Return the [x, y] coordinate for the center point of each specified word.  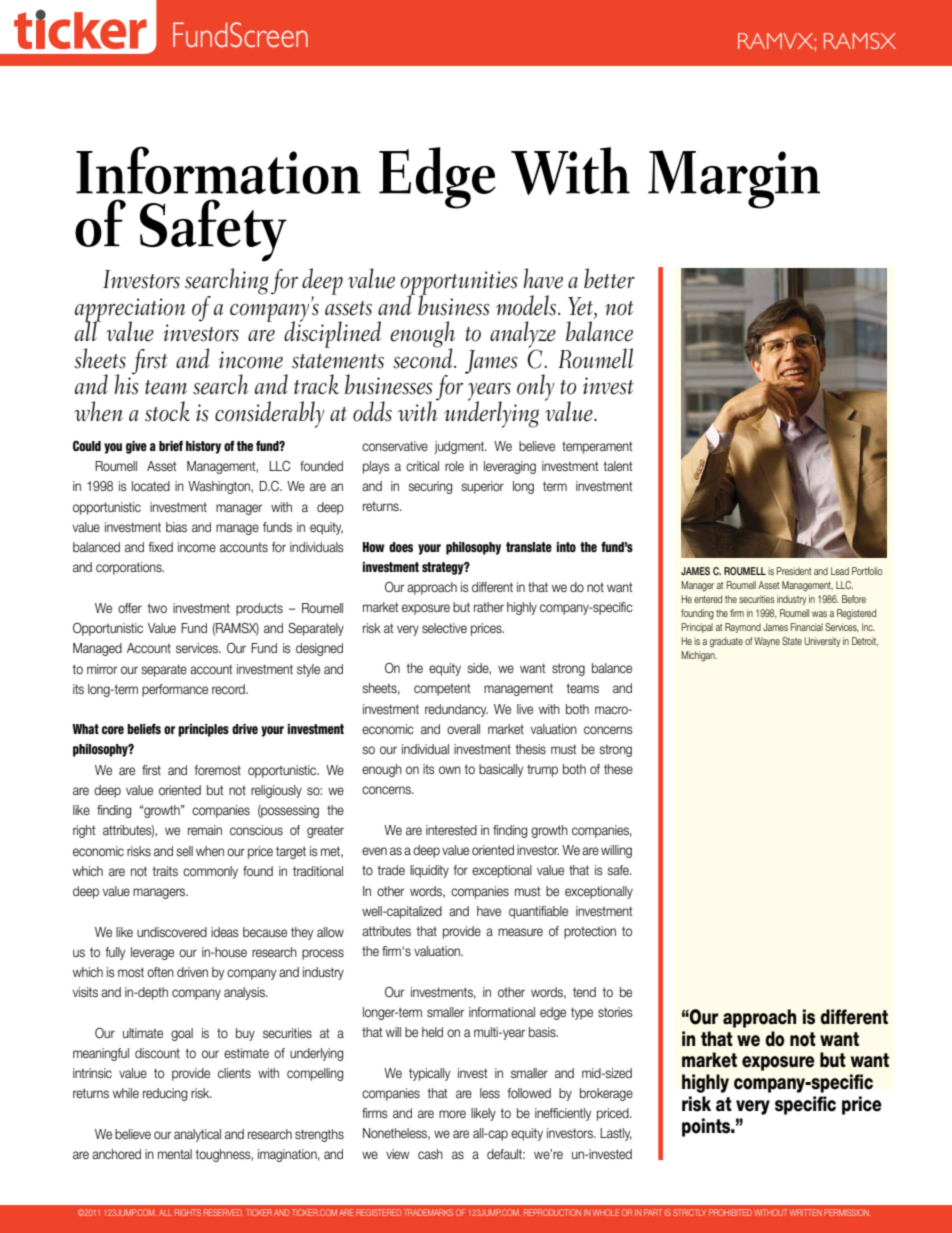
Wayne [767, 642]
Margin [734, 179]
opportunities [459, 284]
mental [175, 1154]
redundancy [456, 710]
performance [175, 690]
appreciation [130, 311]
